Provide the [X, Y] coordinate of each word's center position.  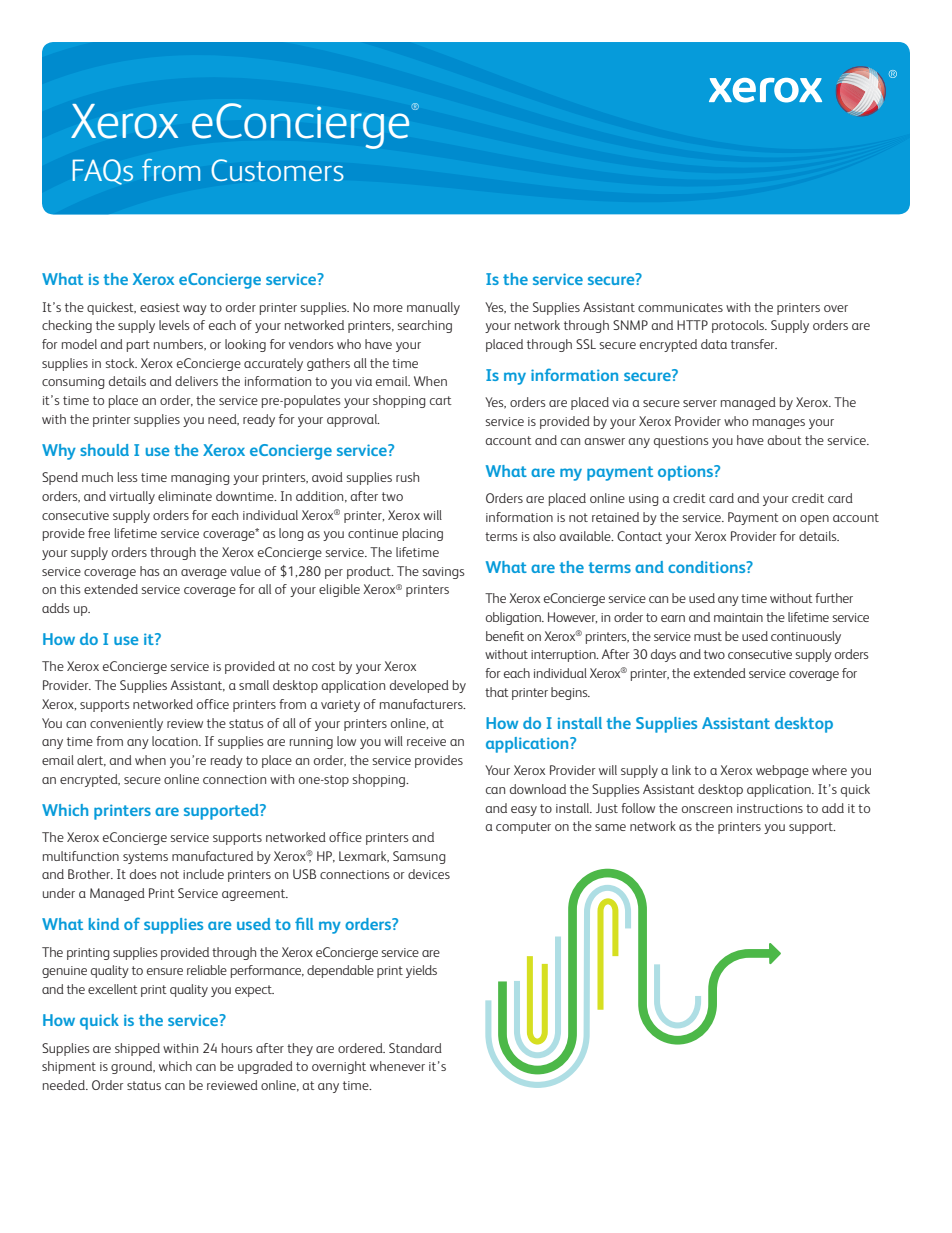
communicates [680, 307]
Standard [415, 1048]
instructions [770, 808]
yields [421, 971]
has [150, 571]
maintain [738, 617]
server [700, 403]
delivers [196, 381]
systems [145, 858]
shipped [137, 1049]
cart [441, 400]
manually [433, 308]
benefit [505, 636]
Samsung [419, 857]
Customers [278, 170]
